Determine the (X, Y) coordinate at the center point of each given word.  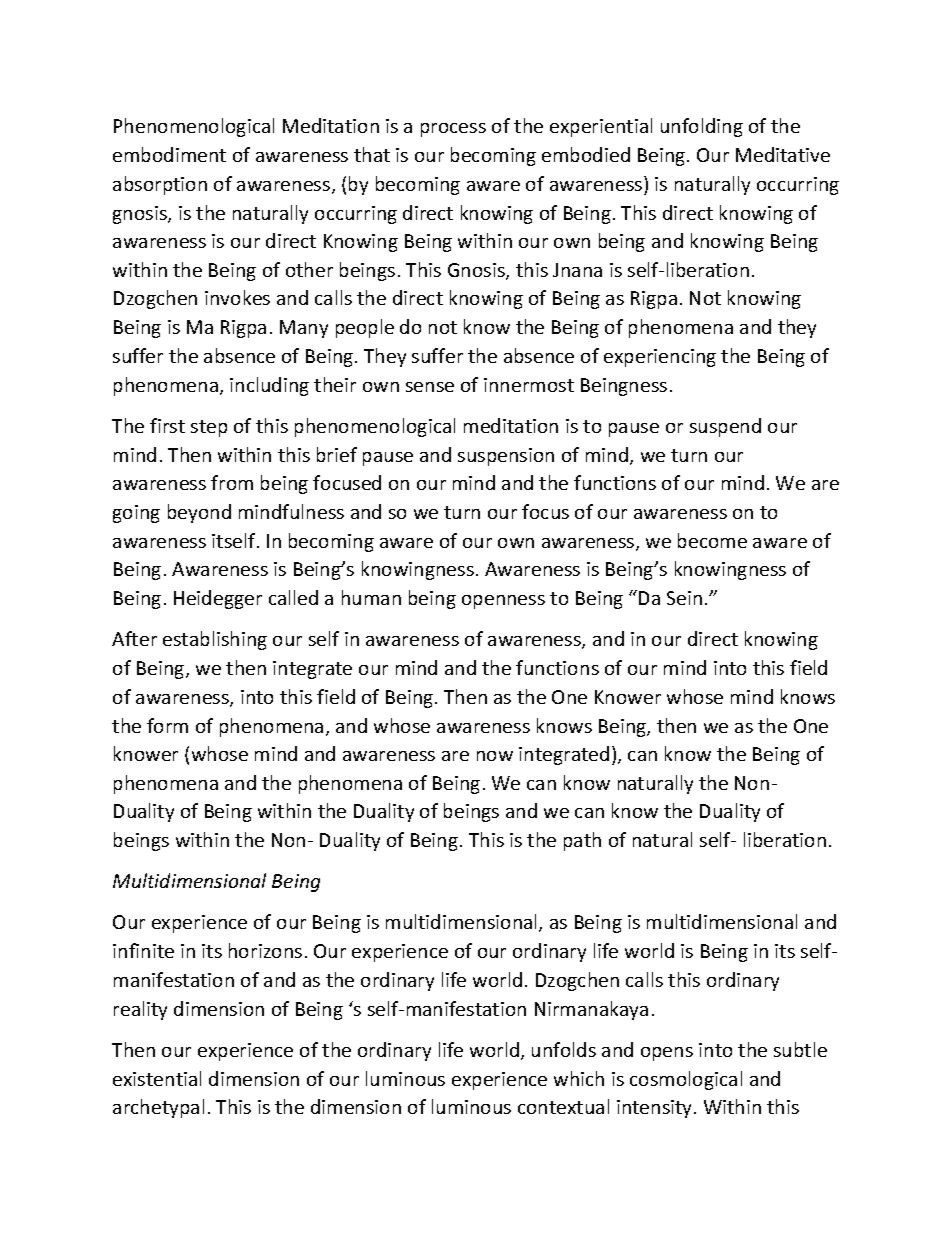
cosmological (686, 1080)
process (453, 130)
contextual (563, 1106)
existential (157, 1078)
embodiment (169, 154)
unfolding (702, 127)
